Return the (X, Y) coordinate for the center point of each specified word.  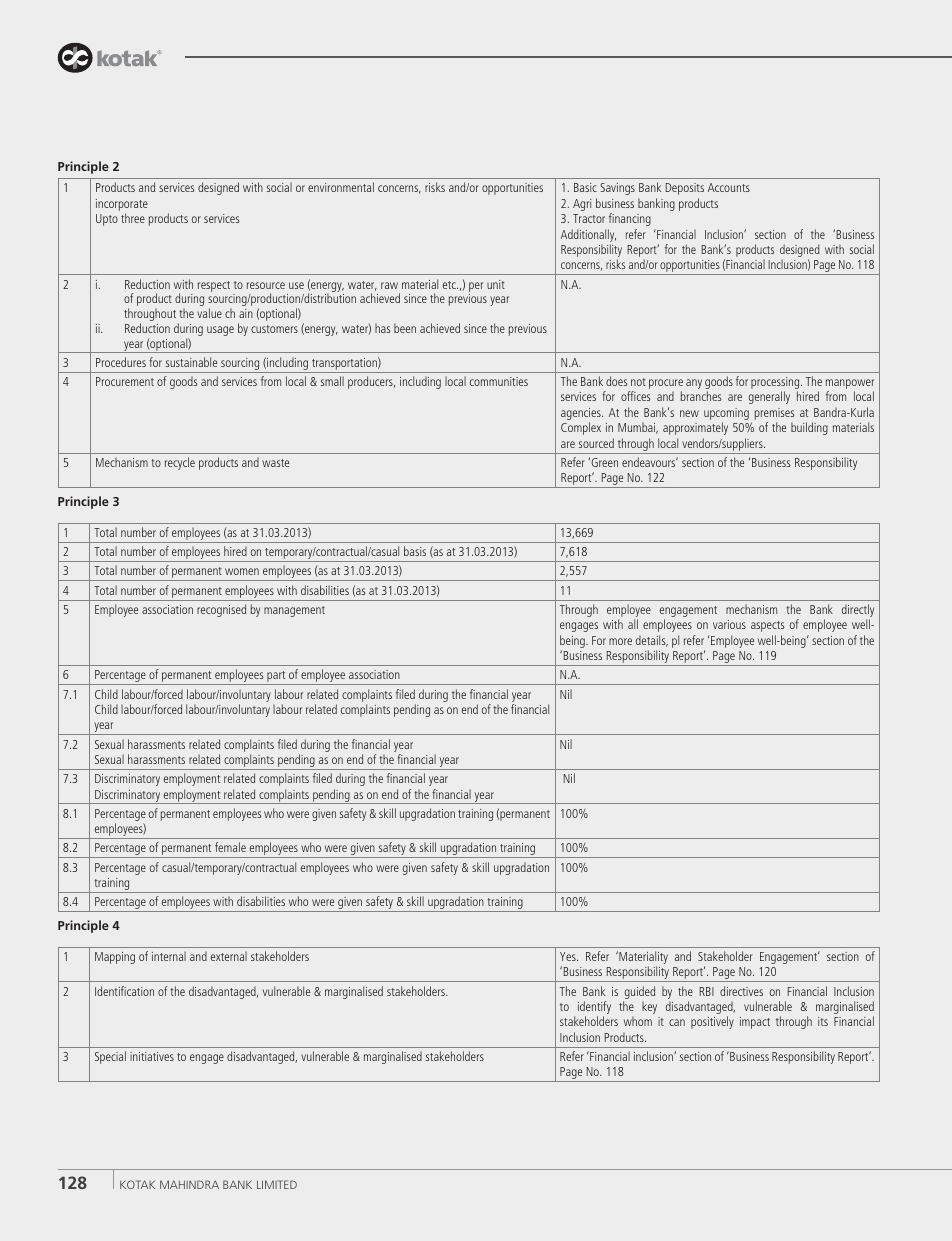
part (276, 678)
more (620, 641)
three (133, 218)
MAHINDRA (189, 1184)
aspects (767, 626)
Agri (582, 205)
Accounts (729, 187)
